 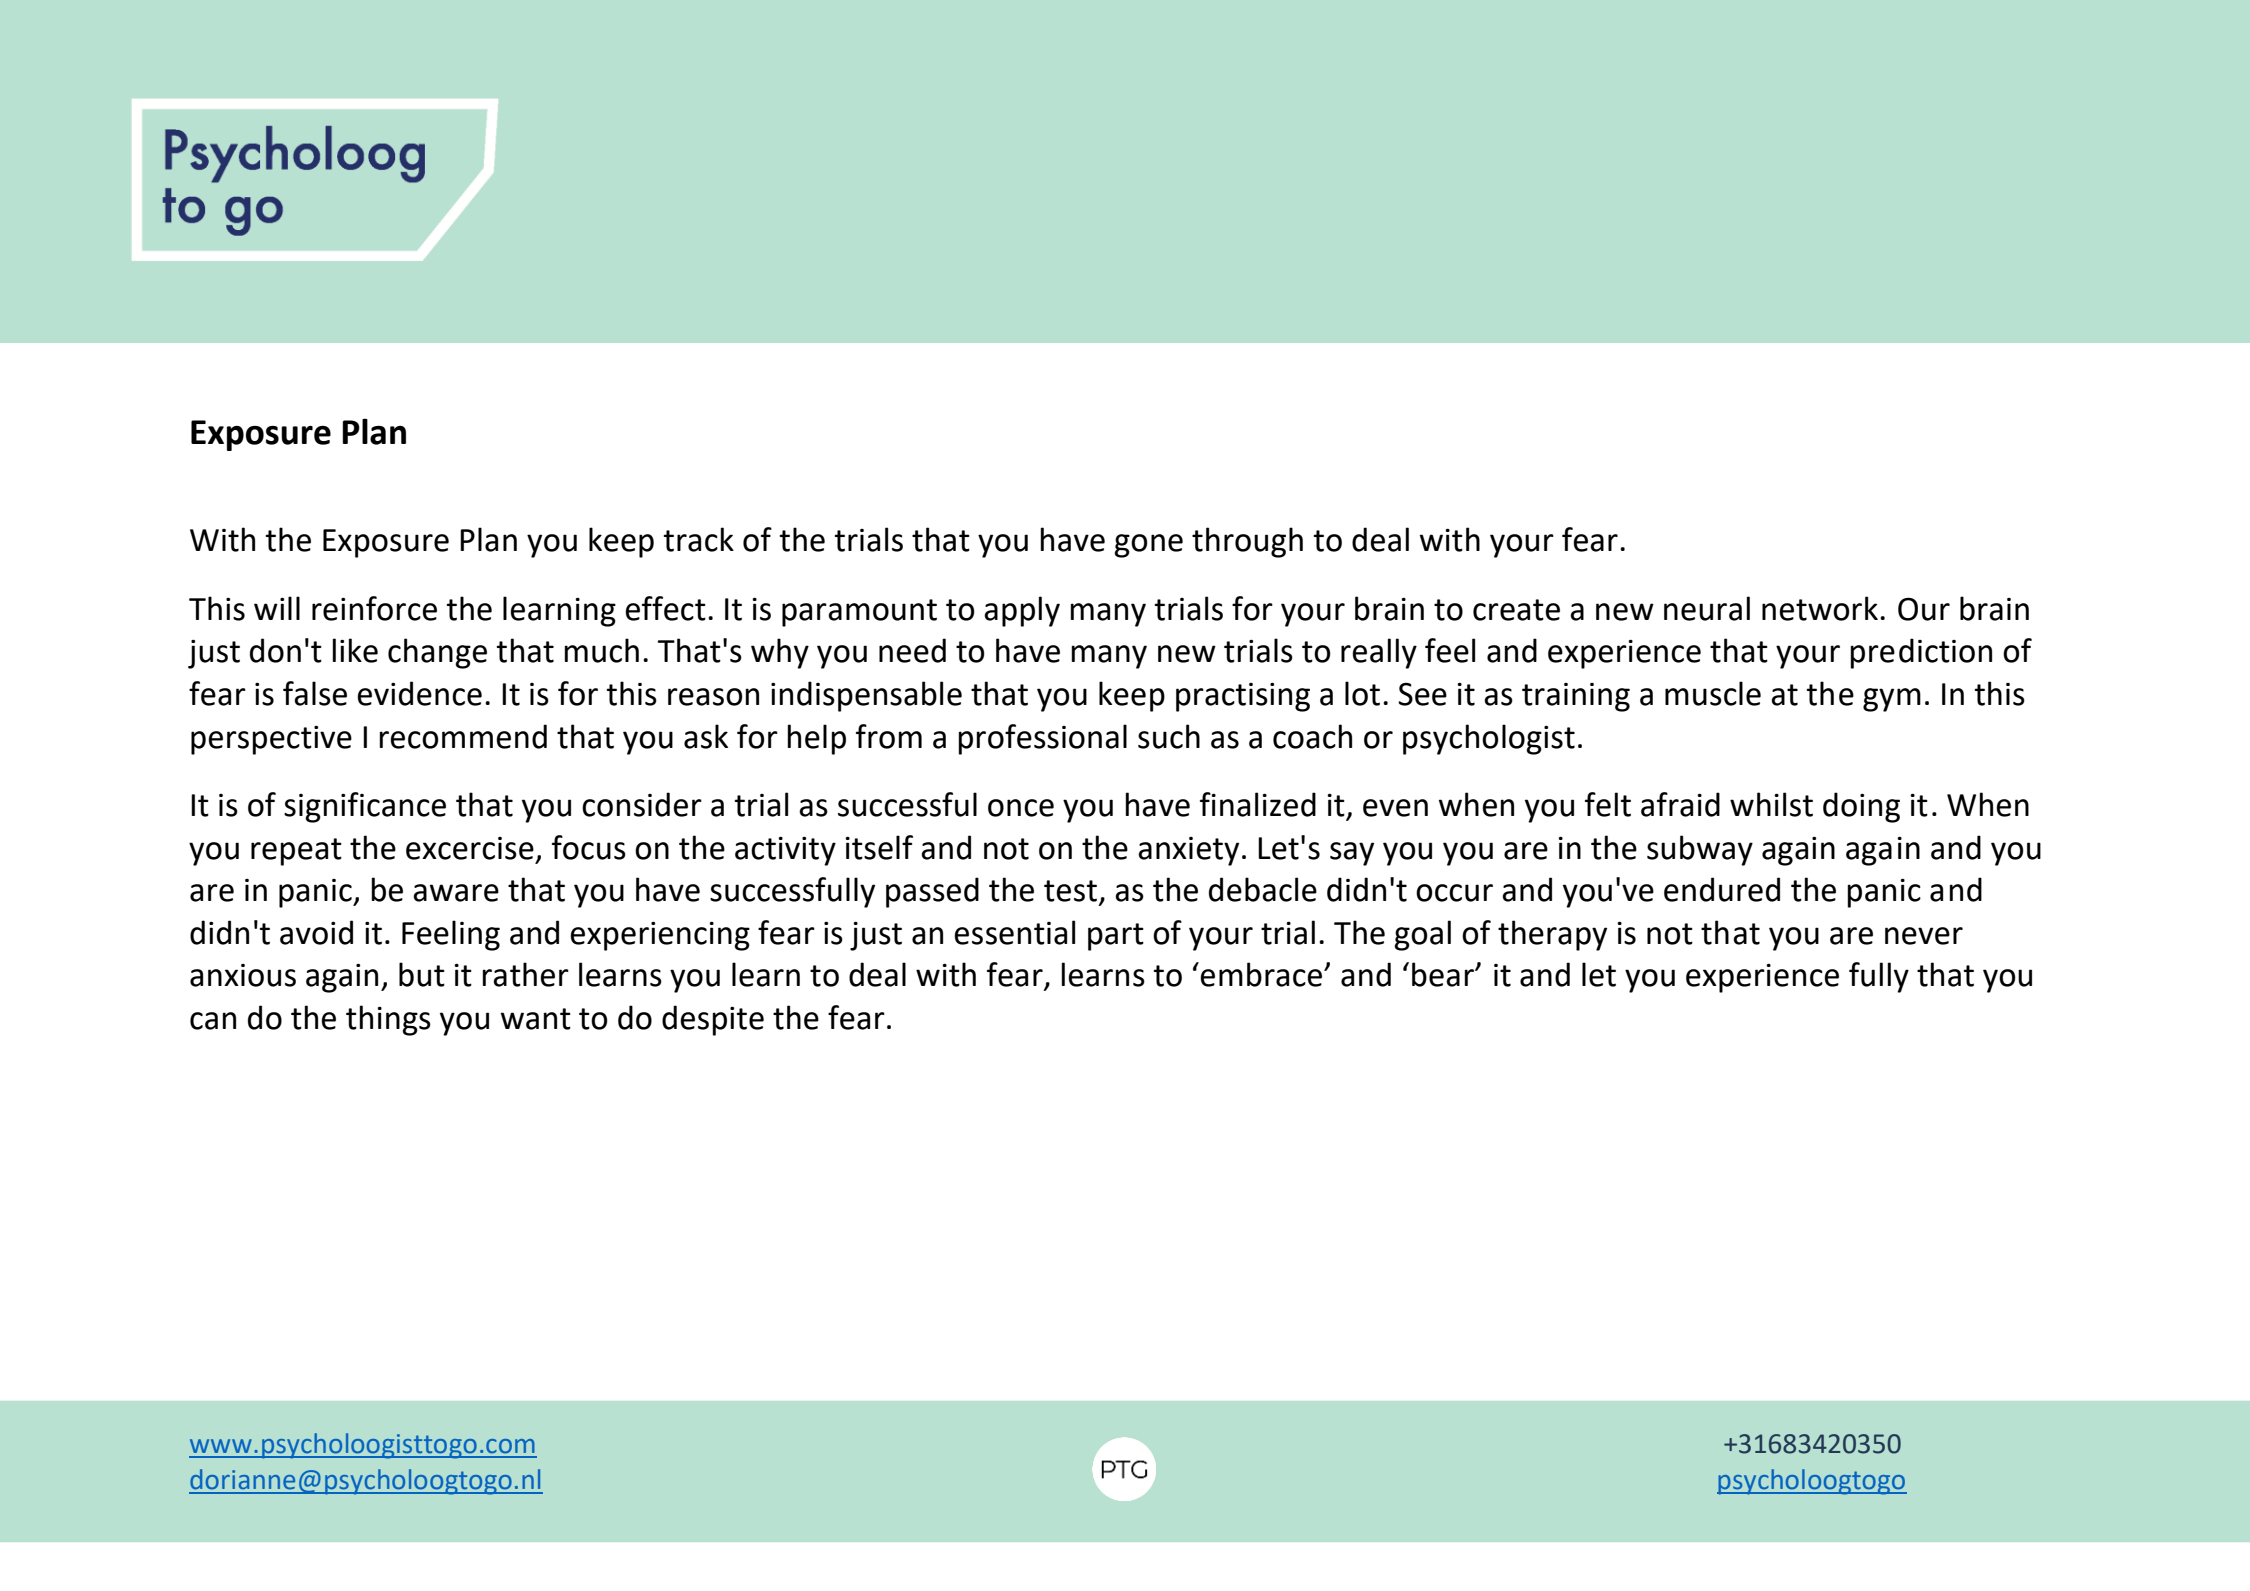 I want to click on excercise, so click(x=470, y=848).
